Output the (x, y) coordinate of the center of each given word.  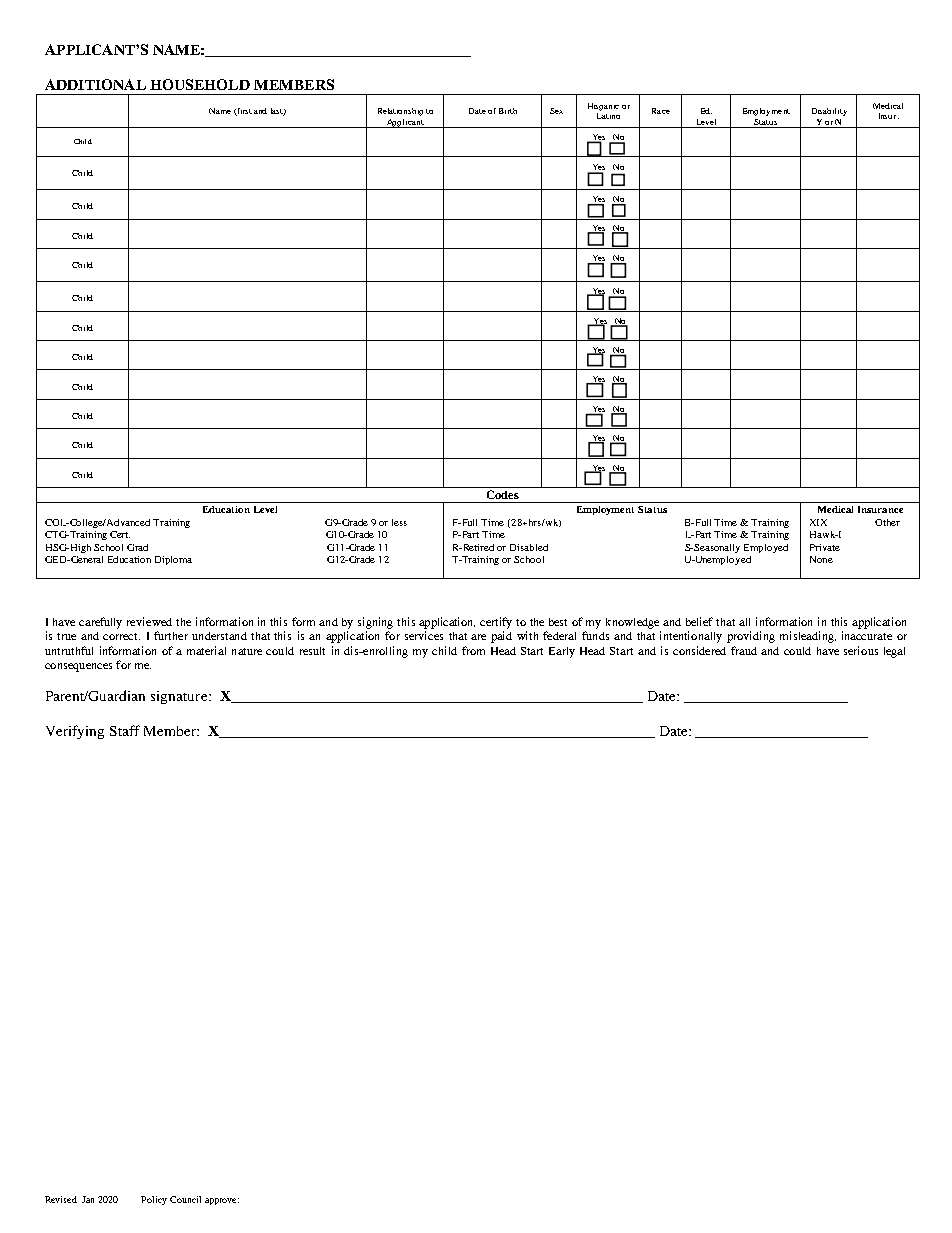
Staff (125, 730)
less (399, 522)
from (473, 650)
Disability (829, 112)
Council (185, 1199)
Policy (154, 1200)
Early (562, 652)
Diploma (173, 560)
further (171, 635)
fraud (744, 650)
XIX (818, 522)
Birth (508, 111)
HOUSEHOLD (200, 84)
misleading (808, 637)
